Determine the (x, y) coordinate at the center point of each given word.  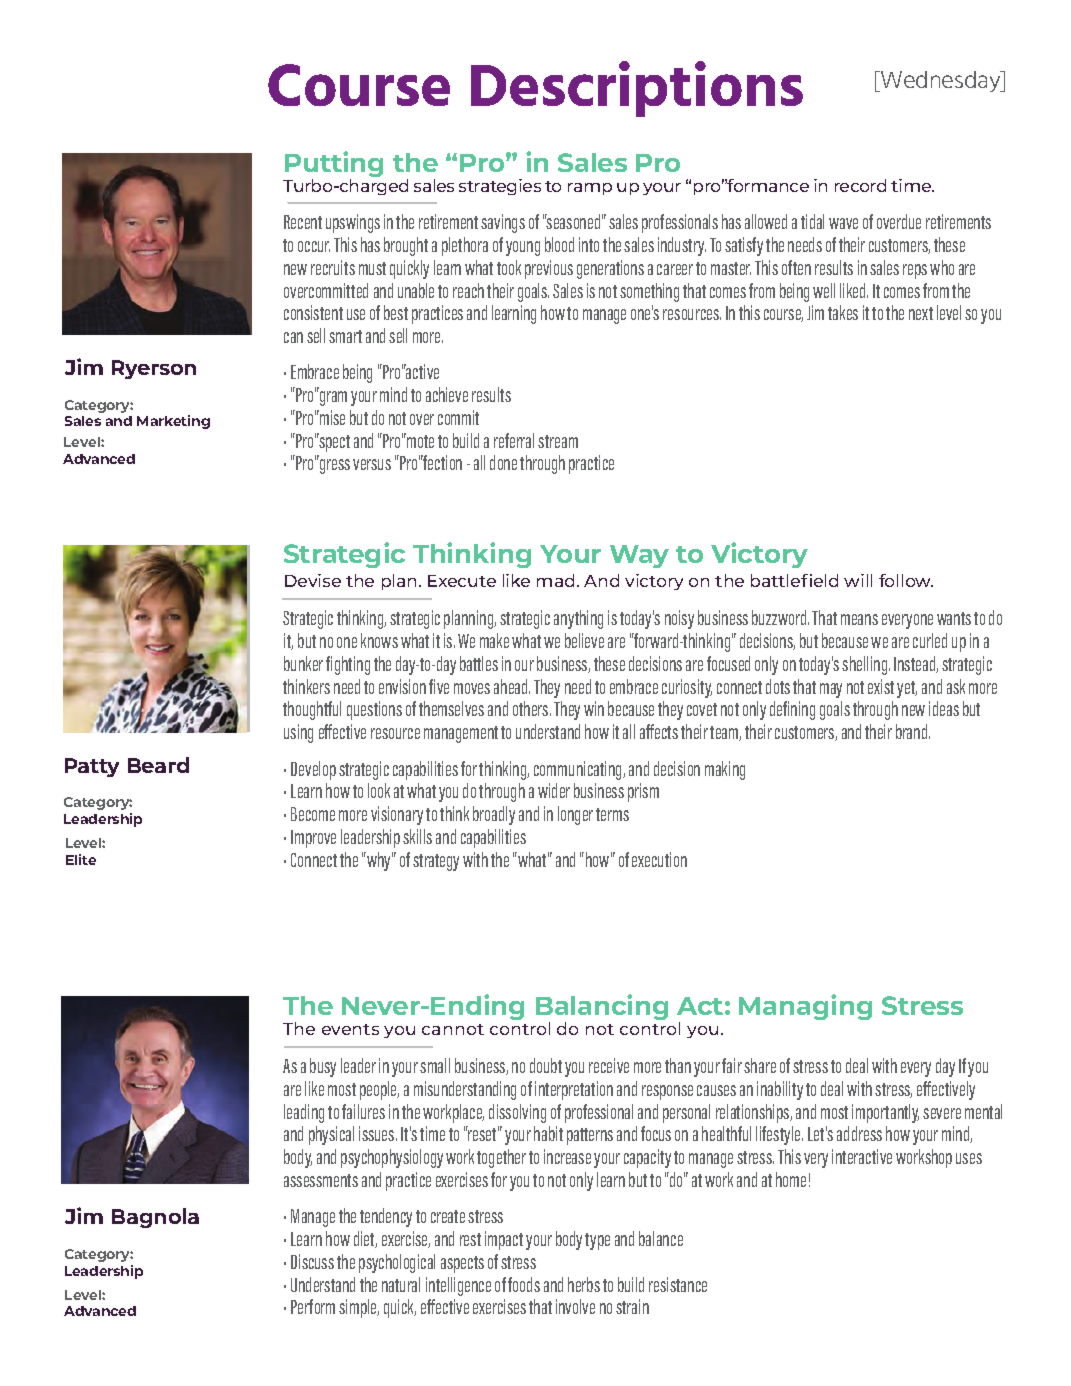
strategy (436, 862)
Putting (334, 165)
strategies (500, 187)
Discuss (312, 1261)
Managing (805, 1007)
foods (524, 1284)
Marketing (173, 422)
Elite (81, 859)
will (858, 580)
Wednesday (941, 81)
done (503, 462)
